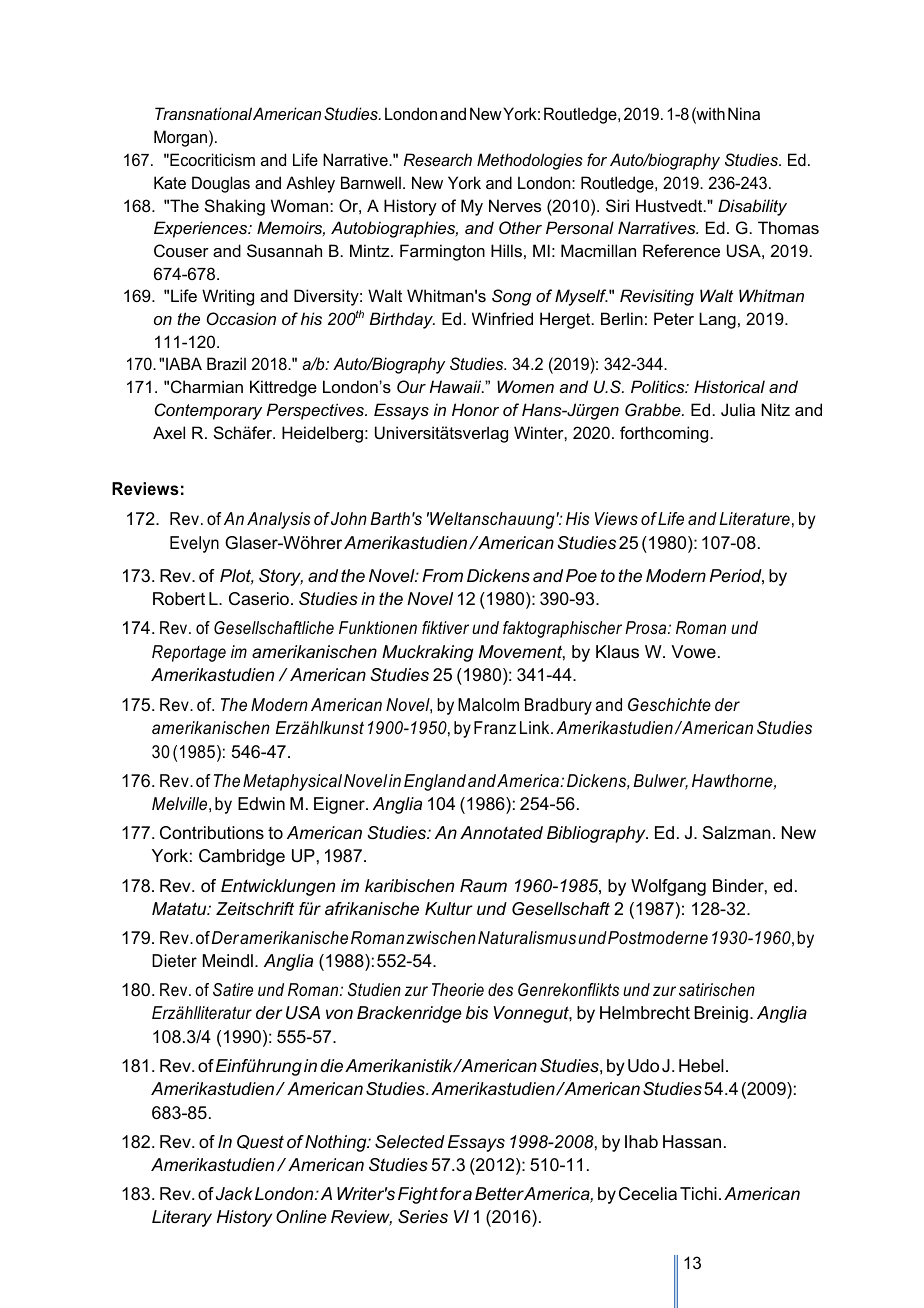 The height and width of the screenshot is (1308, 924). I want to click on Wolfgang, so click(668, 887).
